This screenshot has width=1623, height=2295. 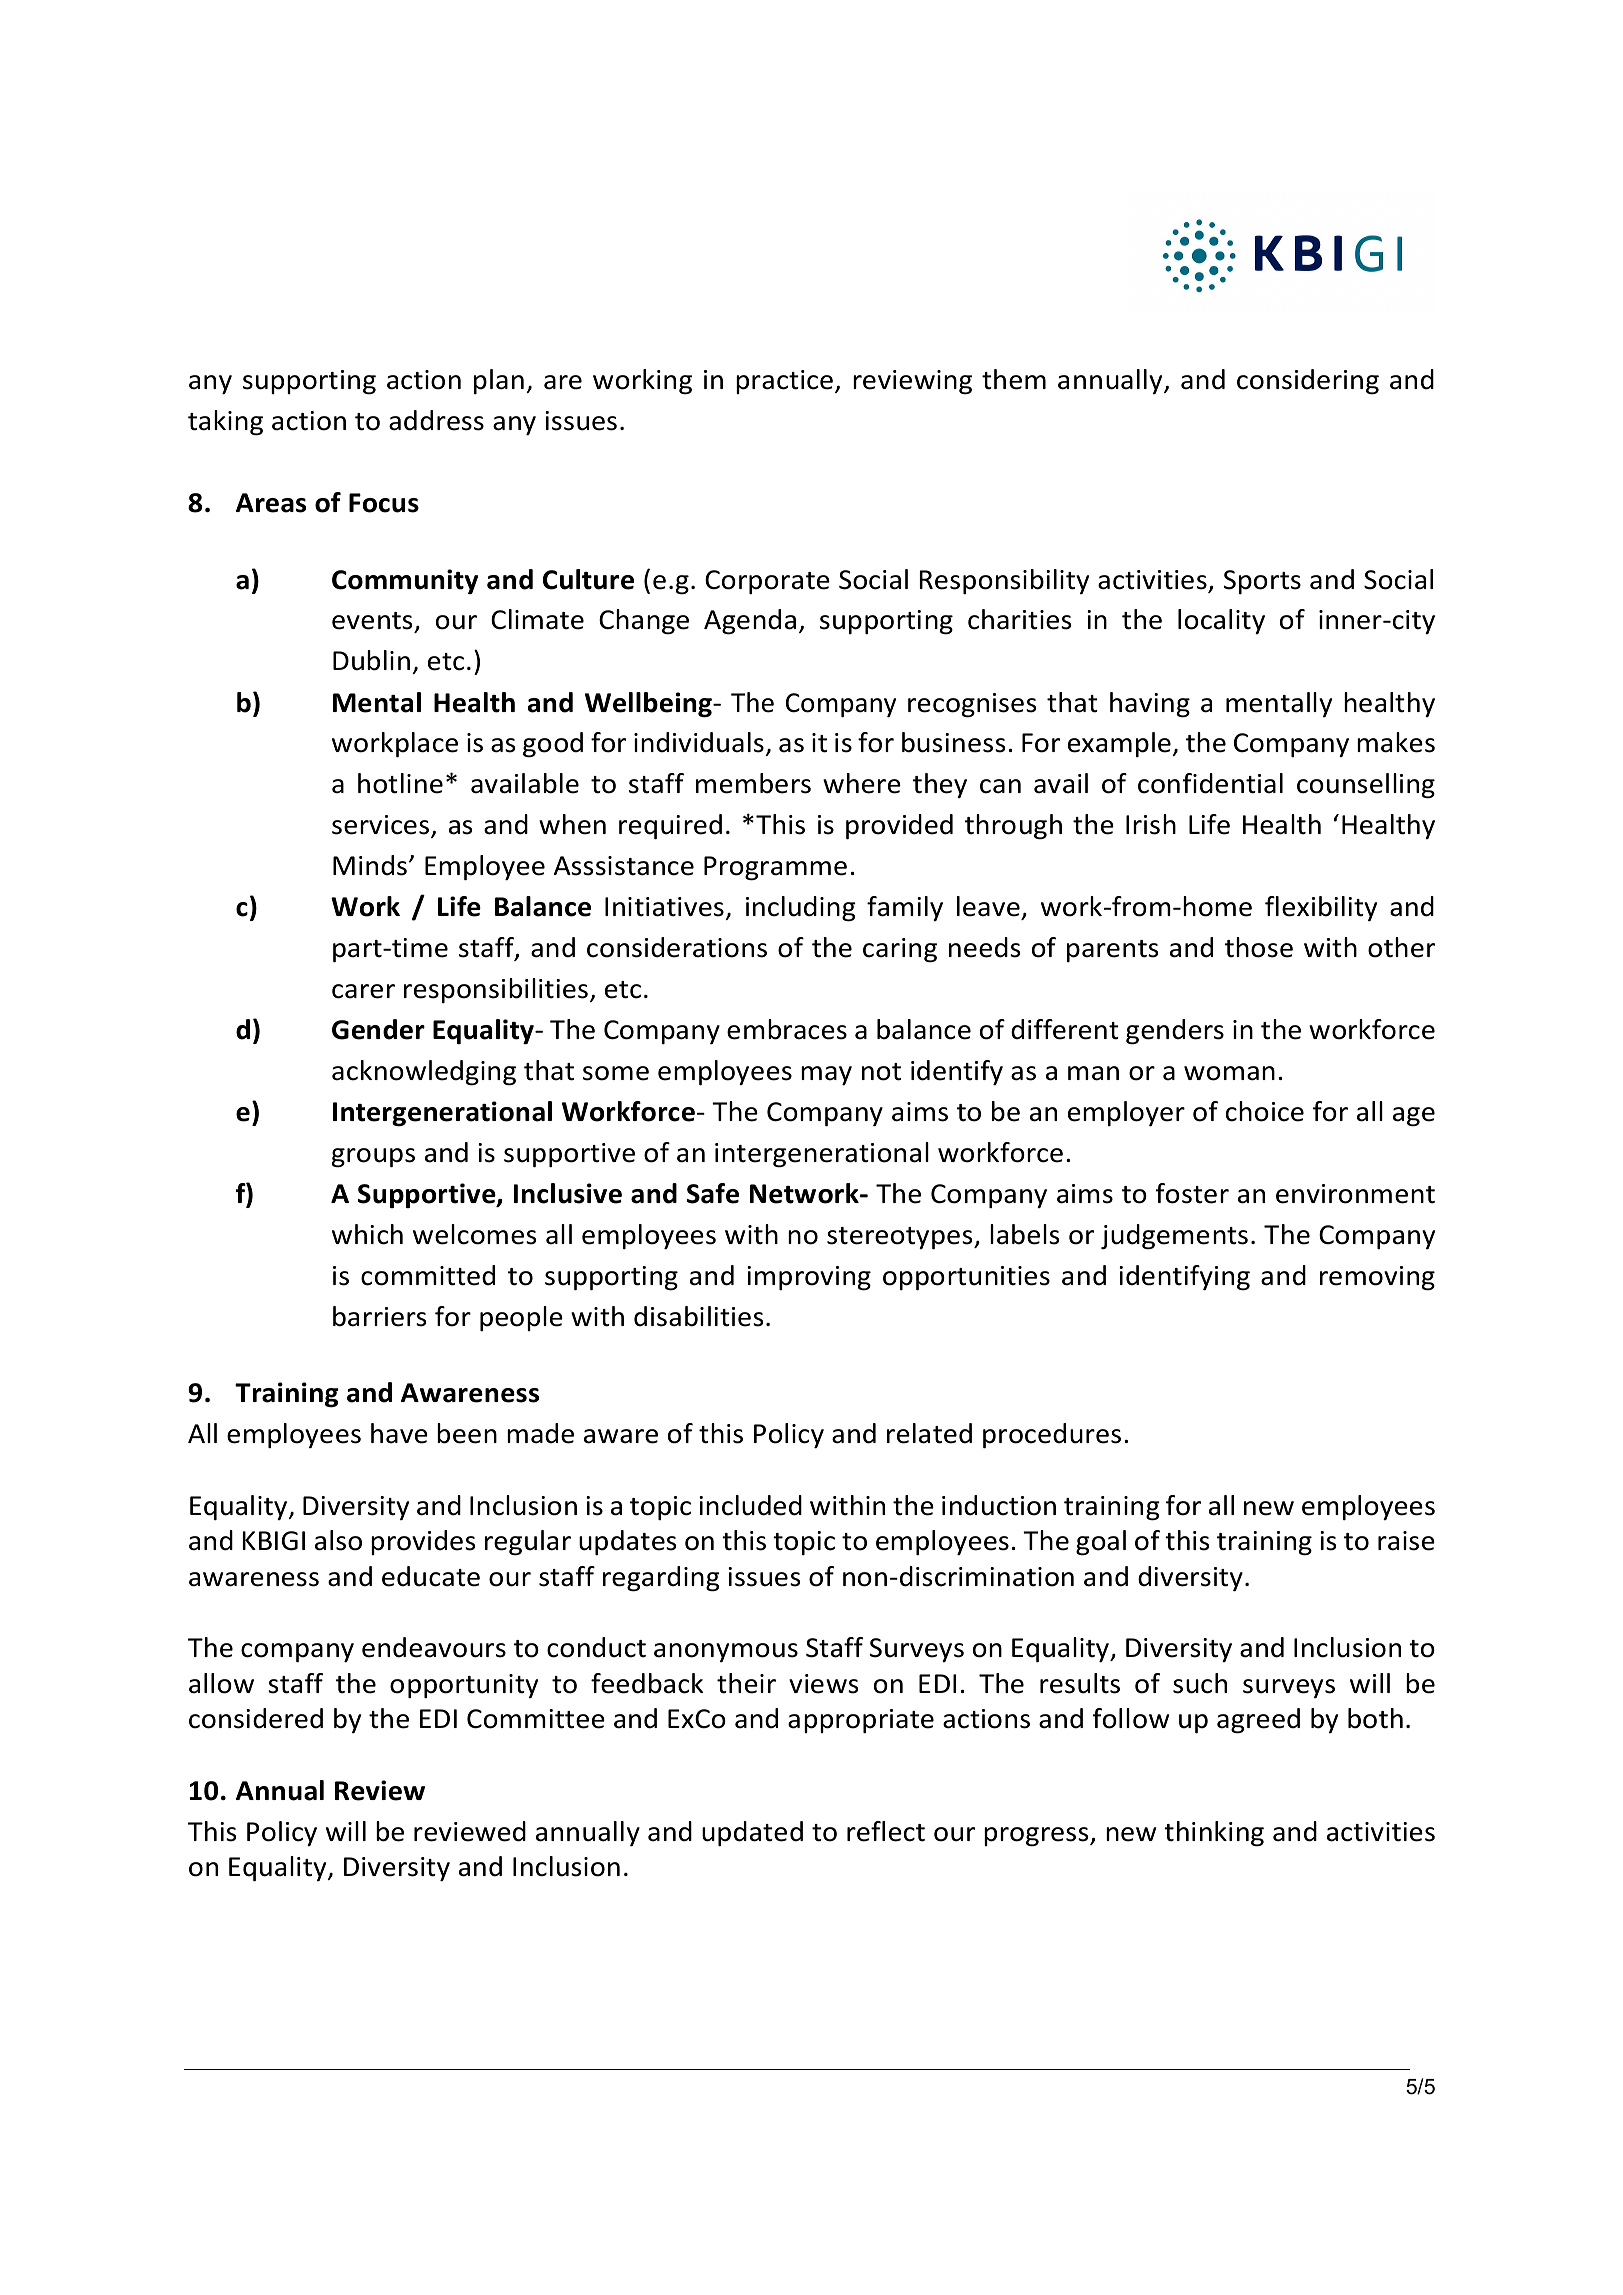 What do you see at coordinates (752, 1833) in the screenshot?
I see `updated` at bounding box center [752, 1833].
